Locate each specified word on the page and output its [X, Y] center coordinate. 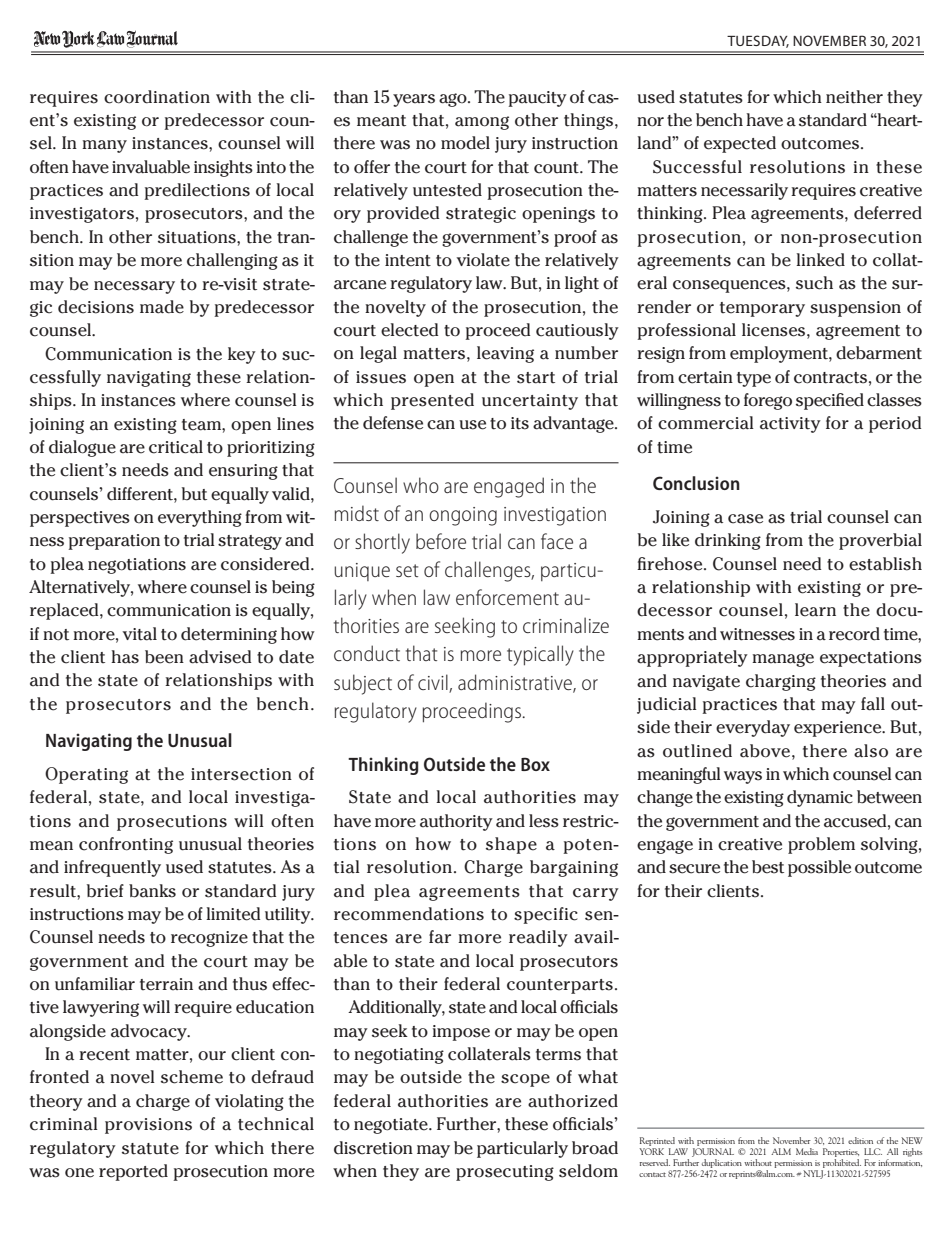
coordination [157, 97]
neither [854, 97]
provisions [148, 1126]
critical [176, 447]
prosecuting [505, 1173]
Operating [86, 775]
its [520, 423]
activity [790, 425]
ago [454, 100]
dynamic [820, 798]
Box [535, 764]
